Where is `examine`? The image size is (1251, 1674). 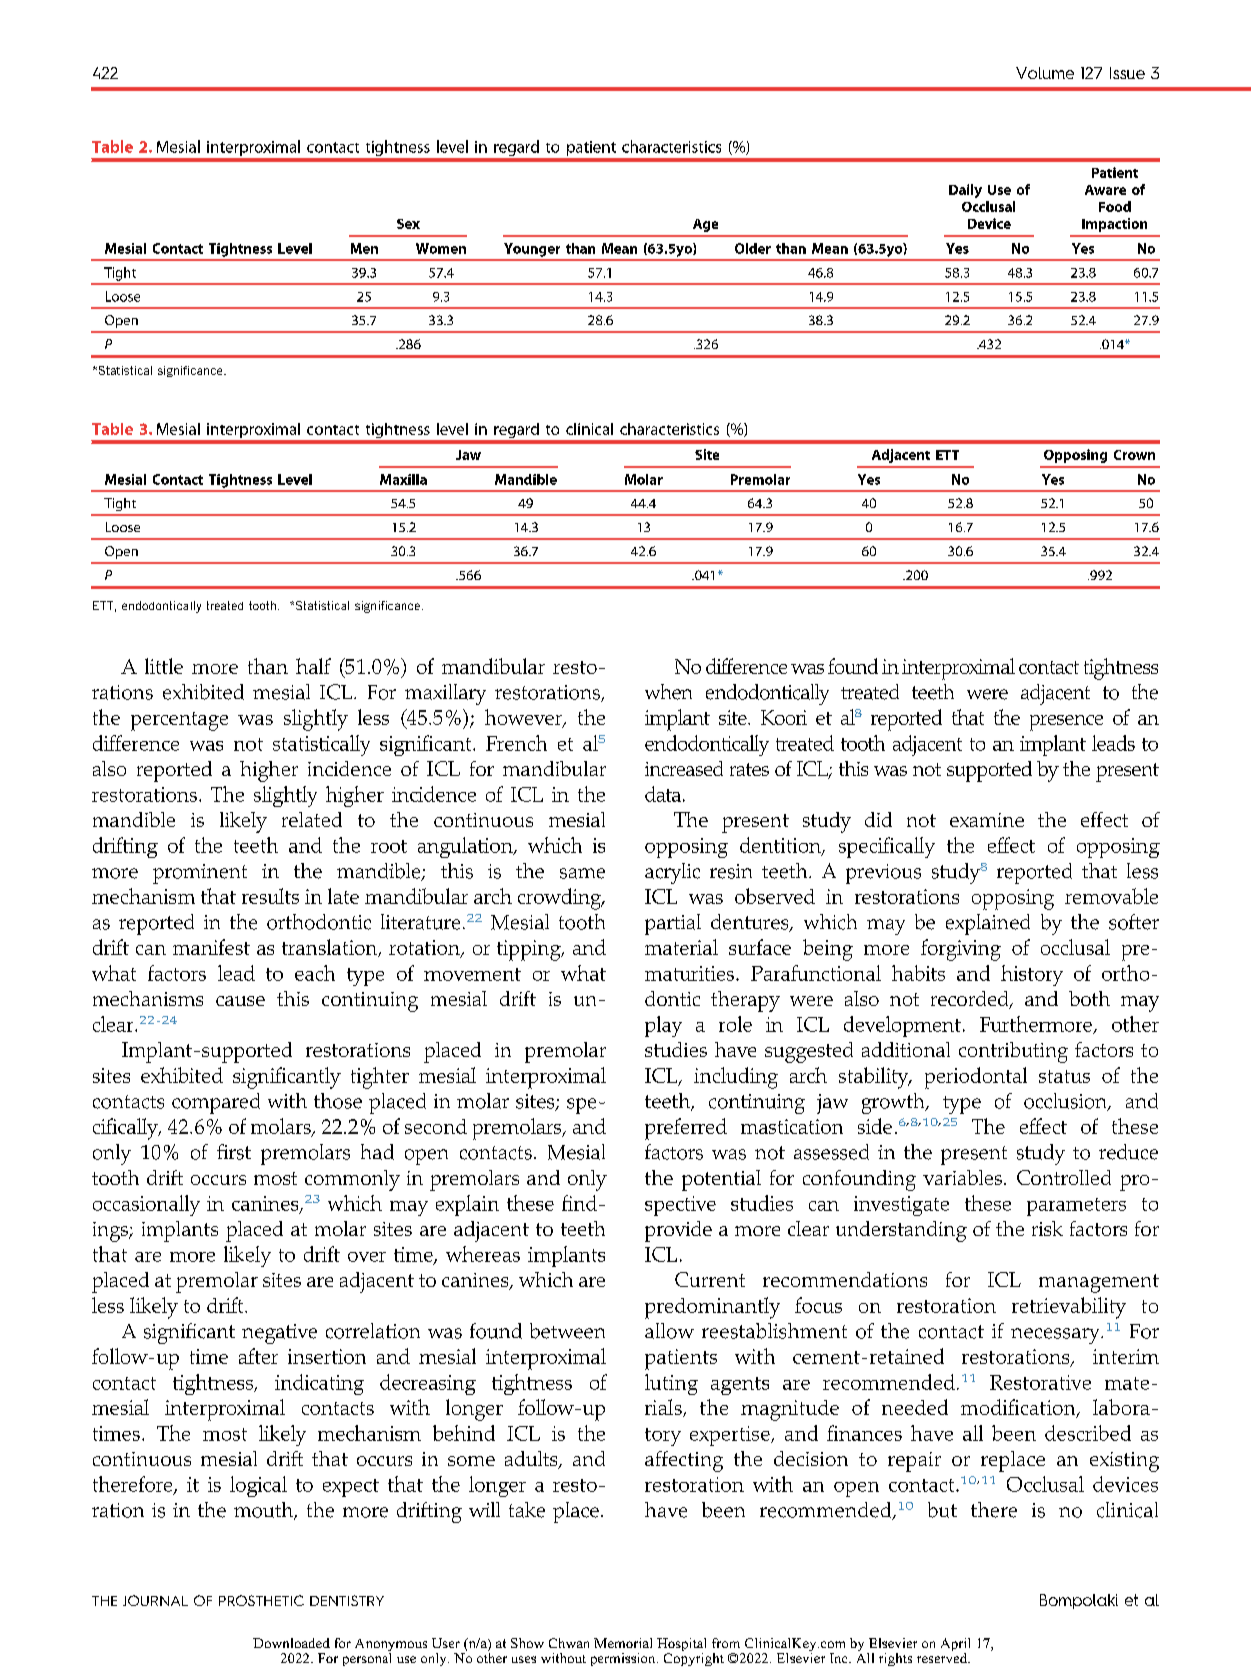 examine is located at coordinates (987, 820).
